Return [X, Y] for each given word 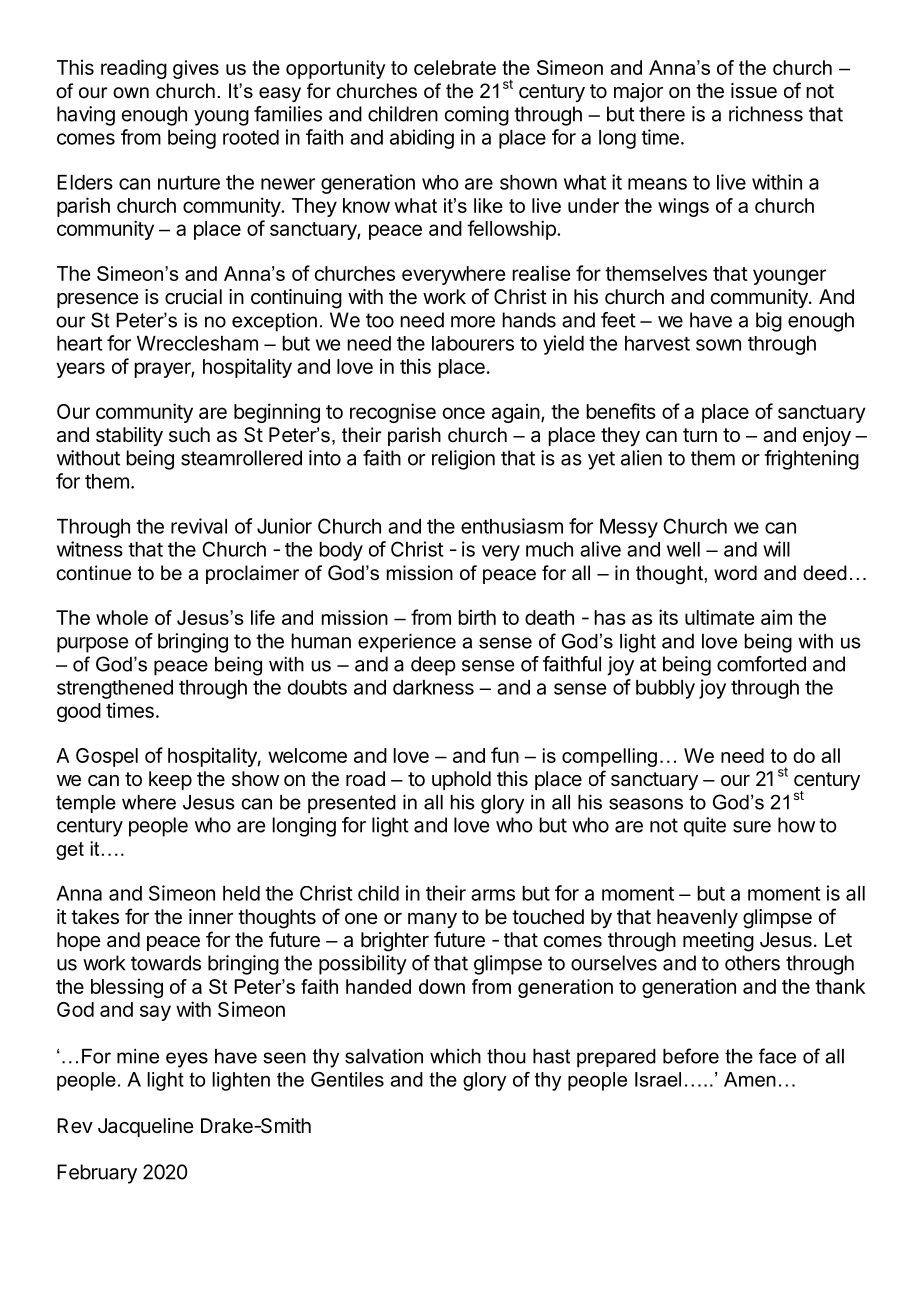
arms [493, 895]
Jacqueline [146, 1127]
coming [477, 116]
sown [718, 345]
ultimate [720, 617]
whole [122, 617]
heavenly [697, 918]
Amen [750, 1079]
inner [211, 916]
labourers [473, 343]
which [455, 1056]
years [81, 370]
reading [134, 69]
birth [477, 617]
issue [754, 91]
